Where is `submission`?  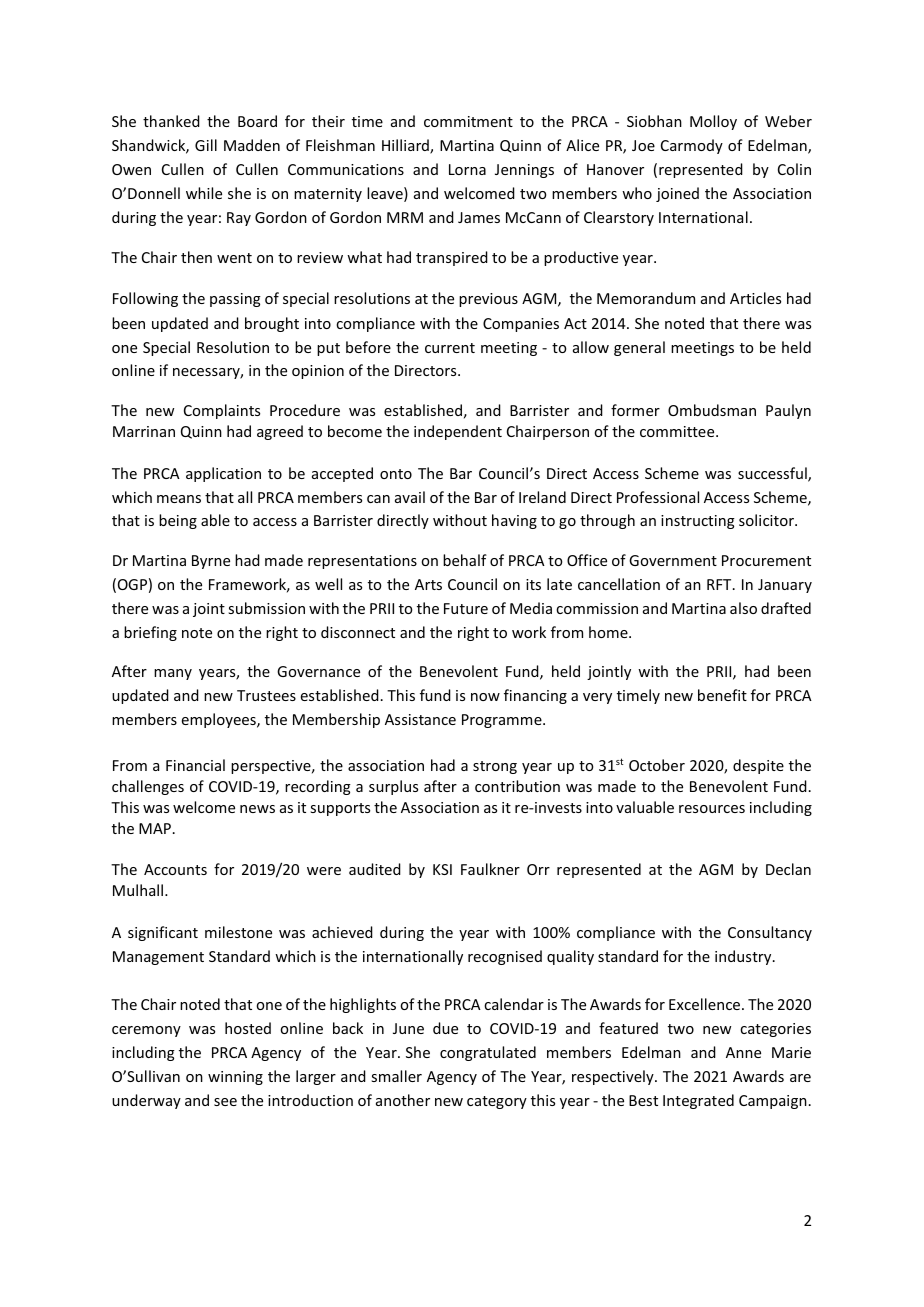
submission is located at coordinates (266, 608).
